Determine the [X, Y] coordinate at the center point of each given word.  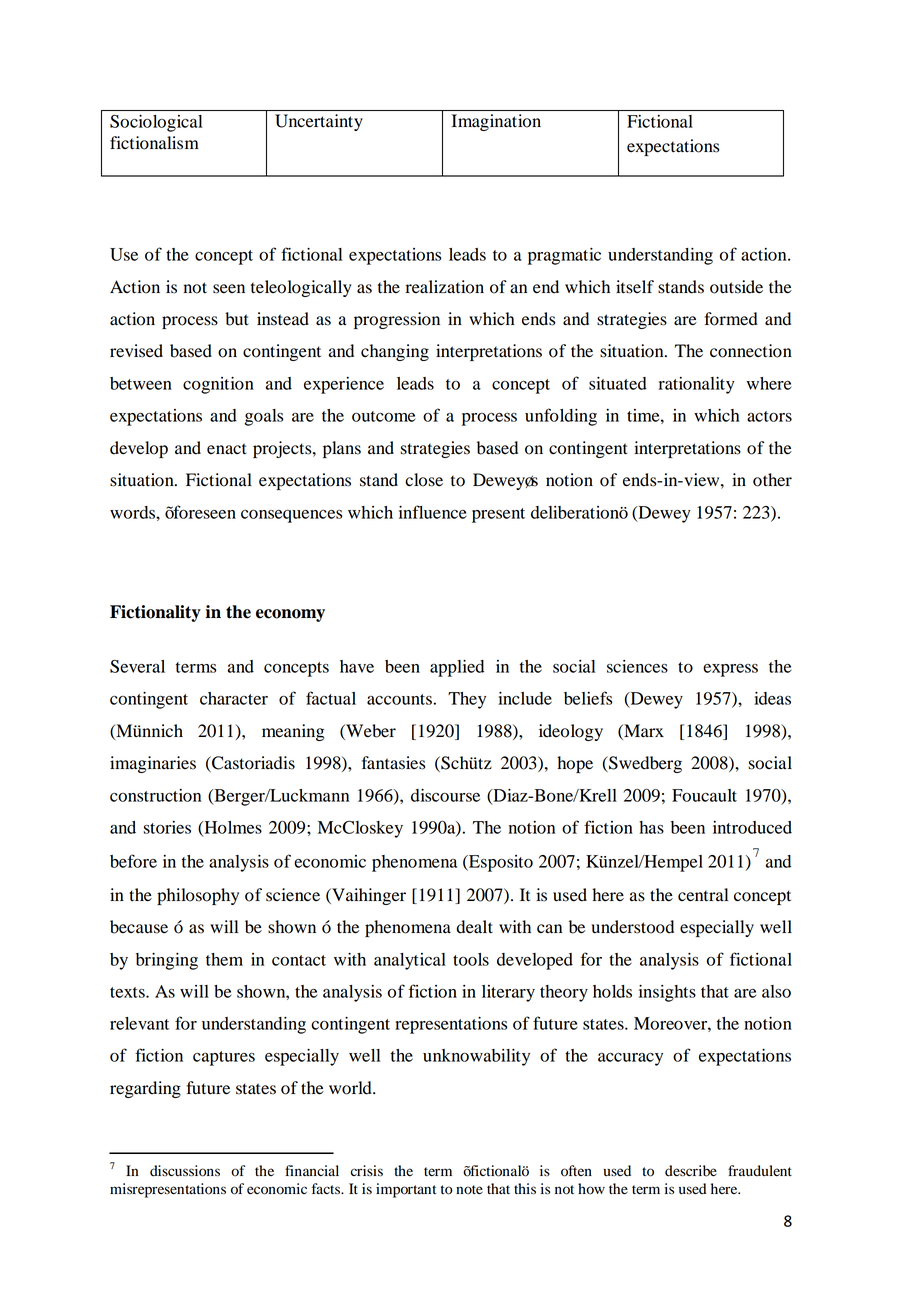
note [469, 1190]
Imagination [496, 122]
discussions [185, 1171]
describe [691, 1171]
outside [736, 287]
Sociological [156, 123]
